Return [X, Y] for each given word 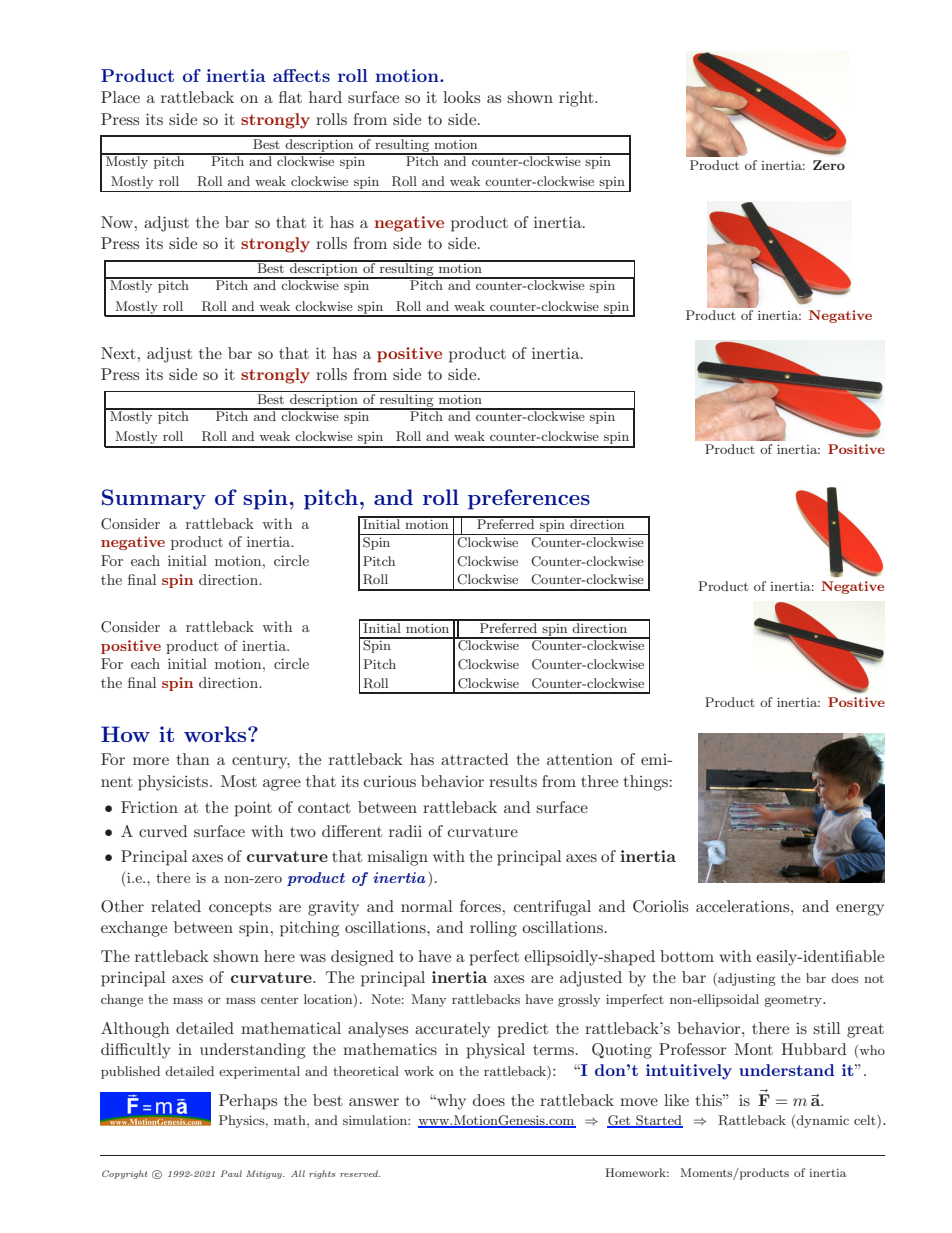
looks [461, 97]
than [193, 759]
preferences [529, 499]
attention [580, 759]
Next [118, 353]
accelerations [744, 906]
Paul [231, 1173]
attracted [474, 759]
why [450, 1102]
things [647, 783]
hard [325, 97]
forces [480, 906]
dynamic [822, 1121]
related [176, 906]
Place [120, 97]
